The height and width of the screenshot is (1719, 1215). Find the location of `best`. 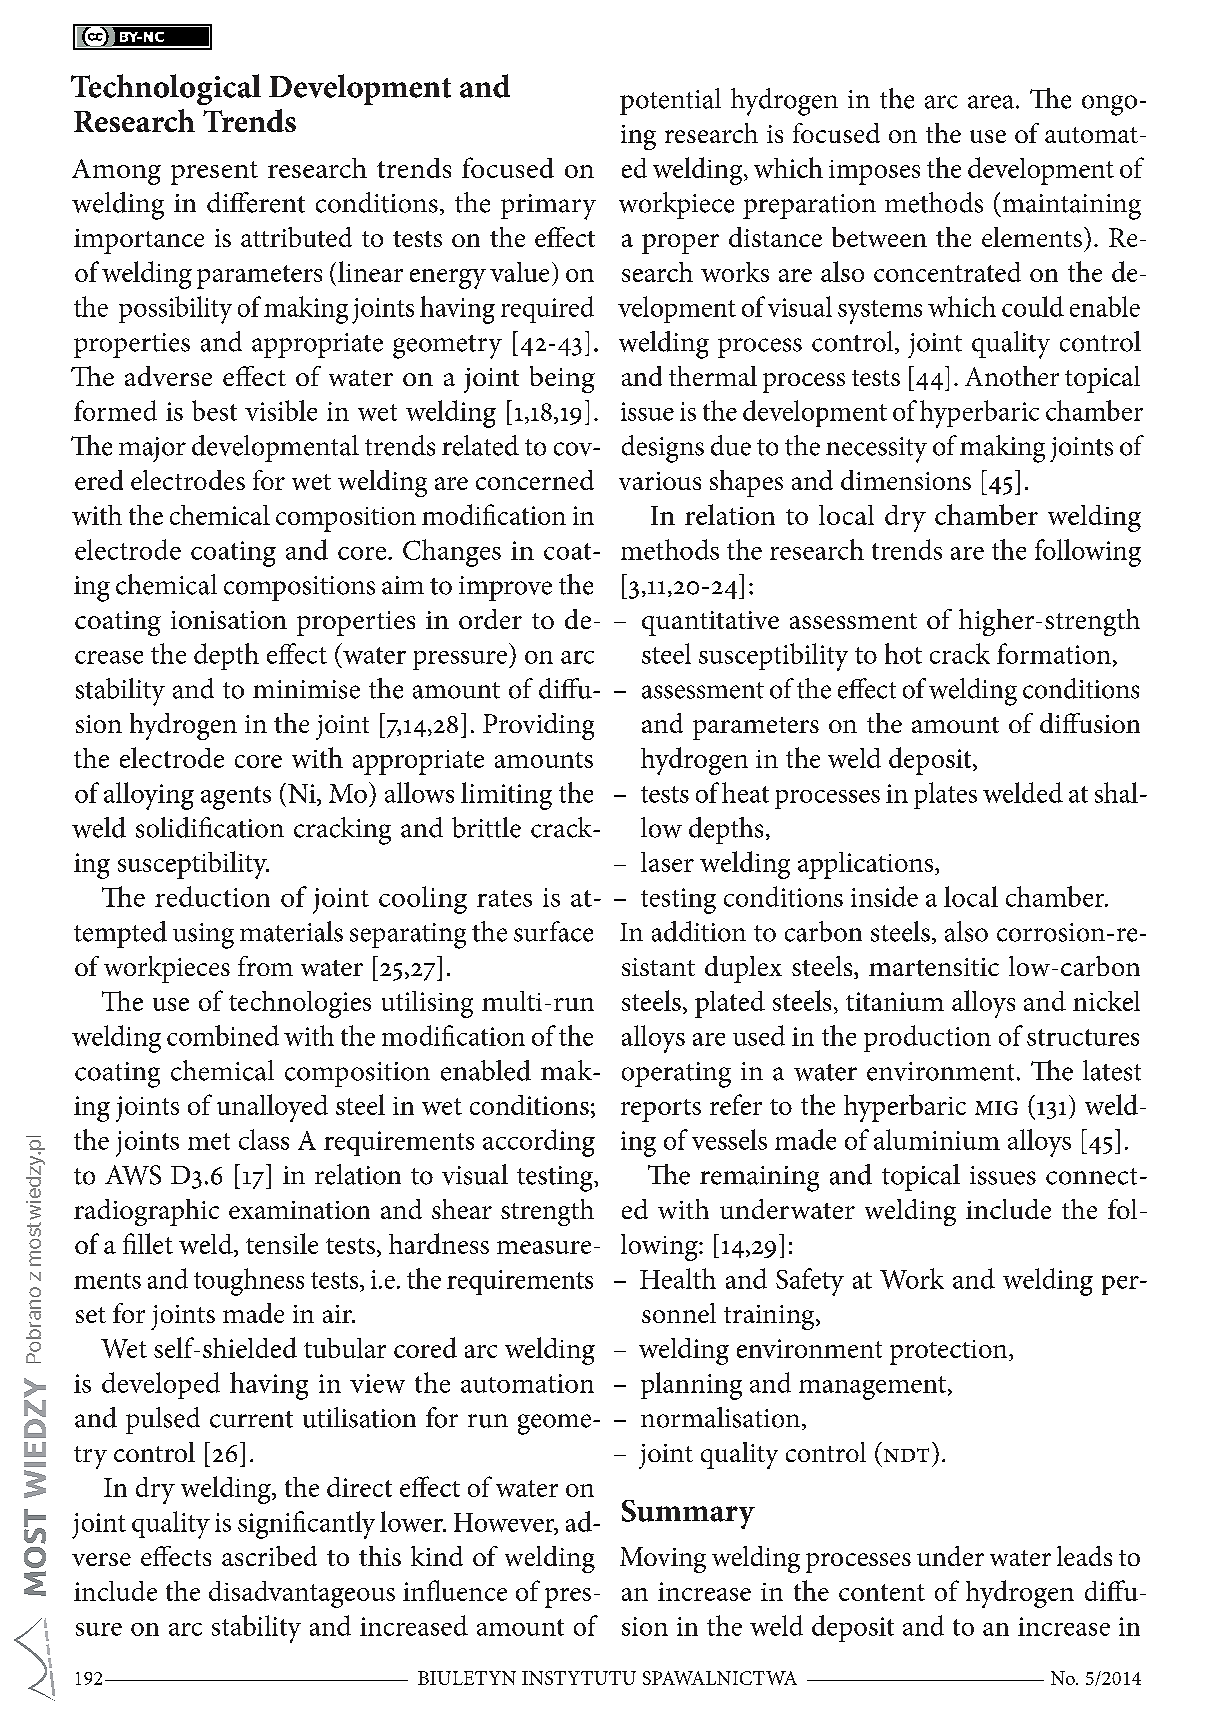

best is located at coordinates (214, 410).
